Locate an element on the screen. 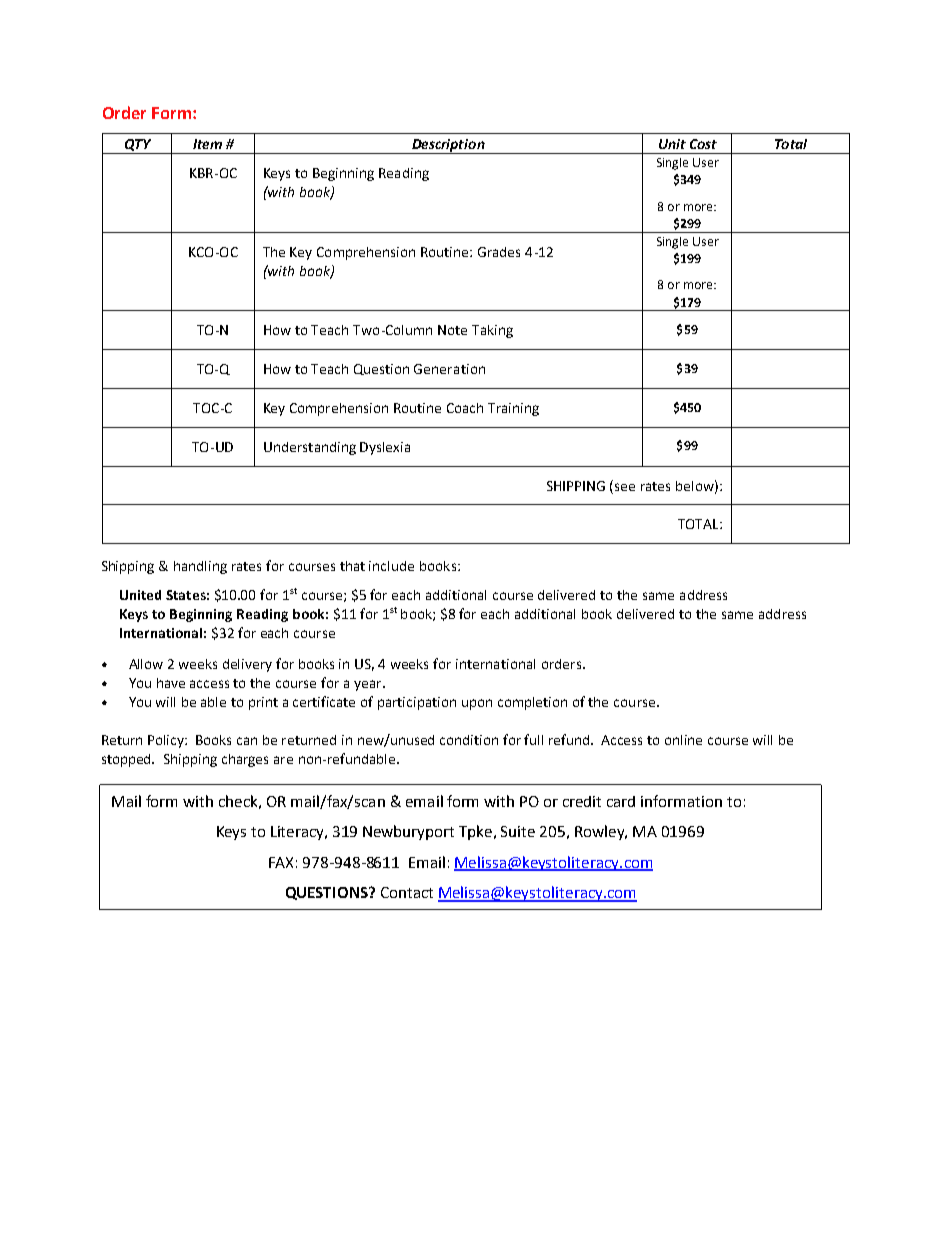 This screenshot has height=1233, width=952. charges is located at coordinates (245, 760).
